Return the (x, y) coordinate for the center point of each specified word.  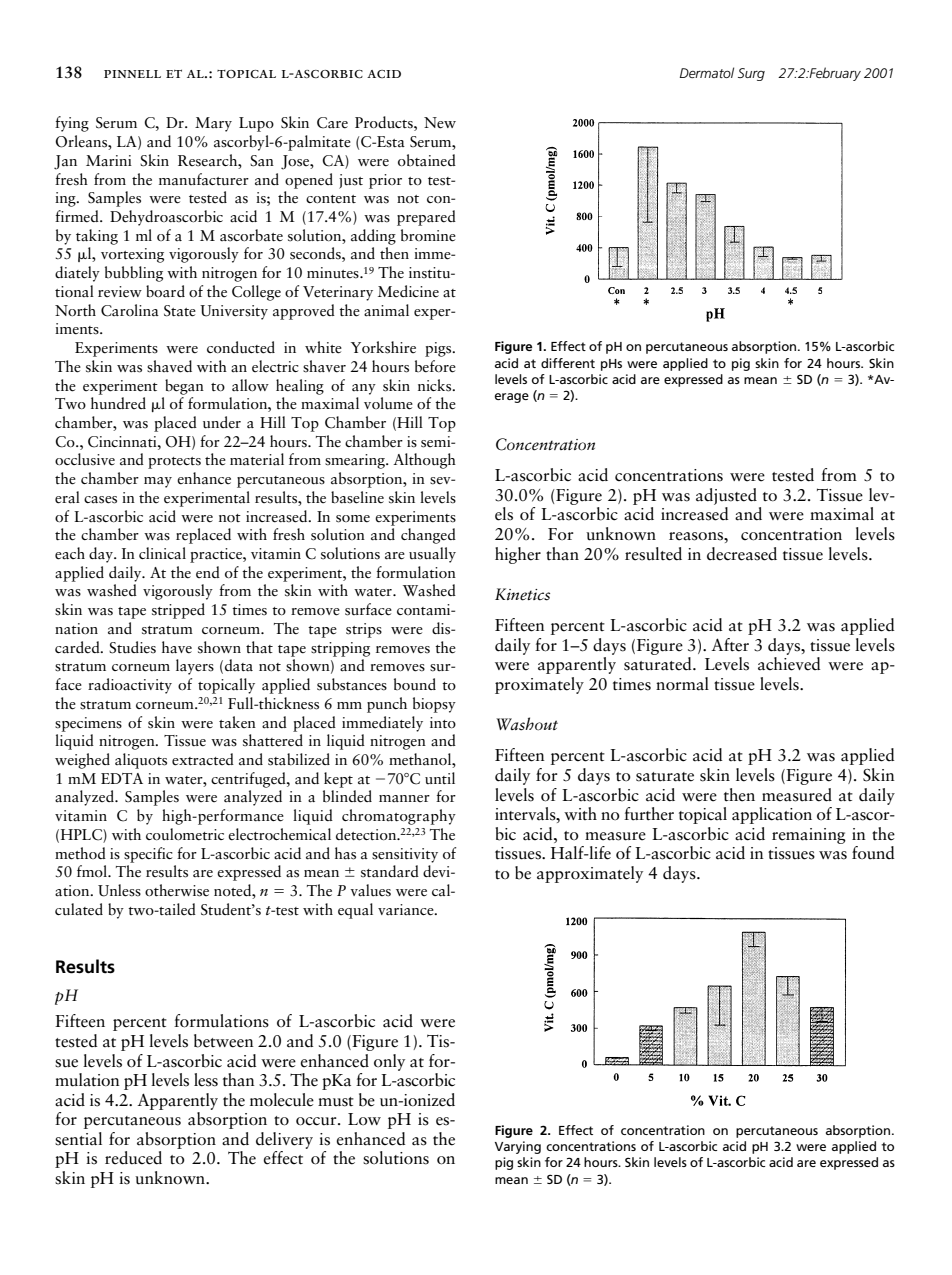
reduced (133, 1158)
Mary (213, 124)
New (440, 123)
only (389, 1062)
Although (424, 461)
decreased (742, 554)
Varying (518, 1147)
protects (174, 463)
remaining (809, 836)
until (440, 778)
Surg (751, 74)
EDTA (122, 778)
